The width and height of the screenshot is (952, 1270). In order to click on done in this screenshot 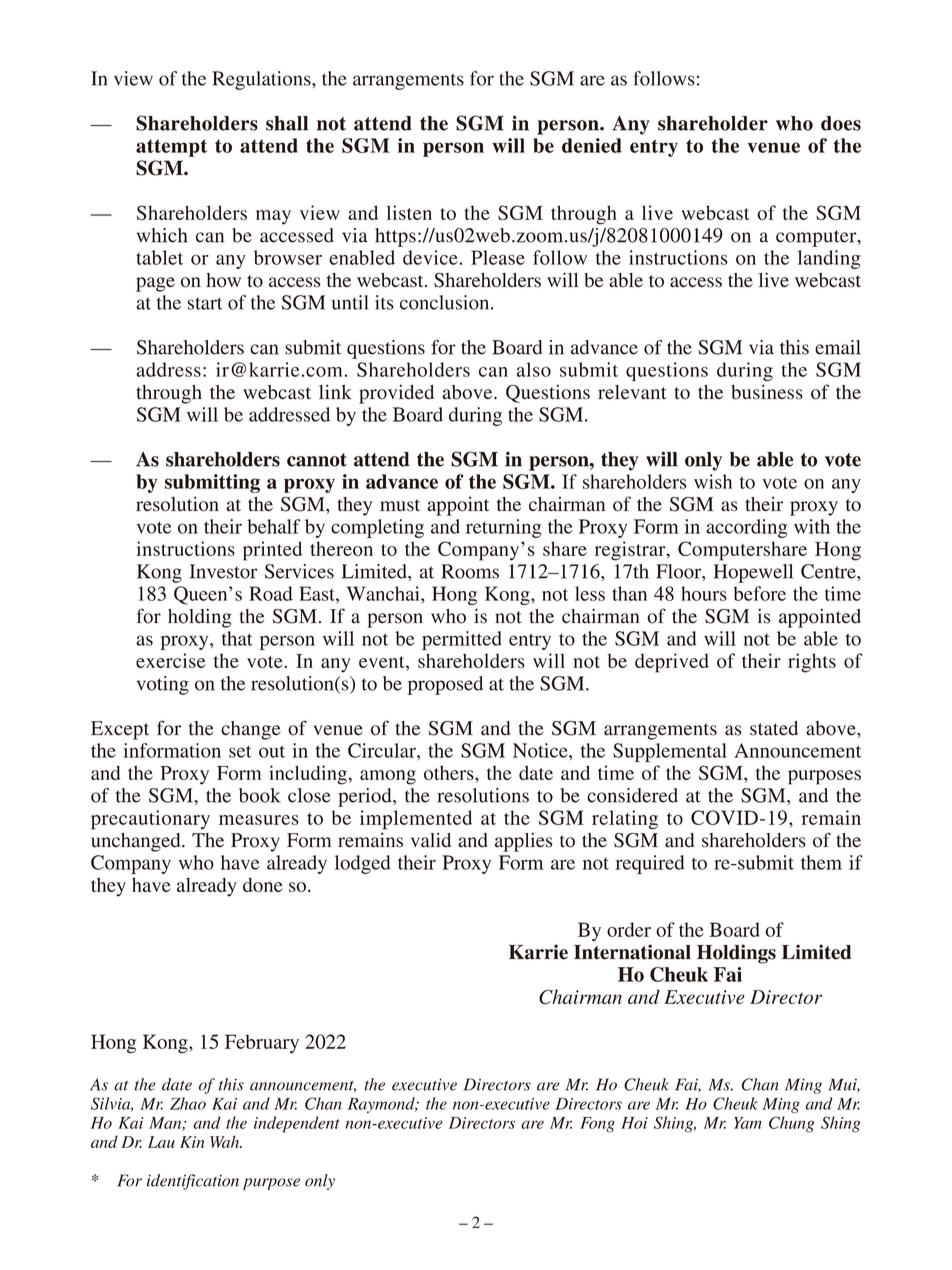, I will do `click(263, 885)`.
